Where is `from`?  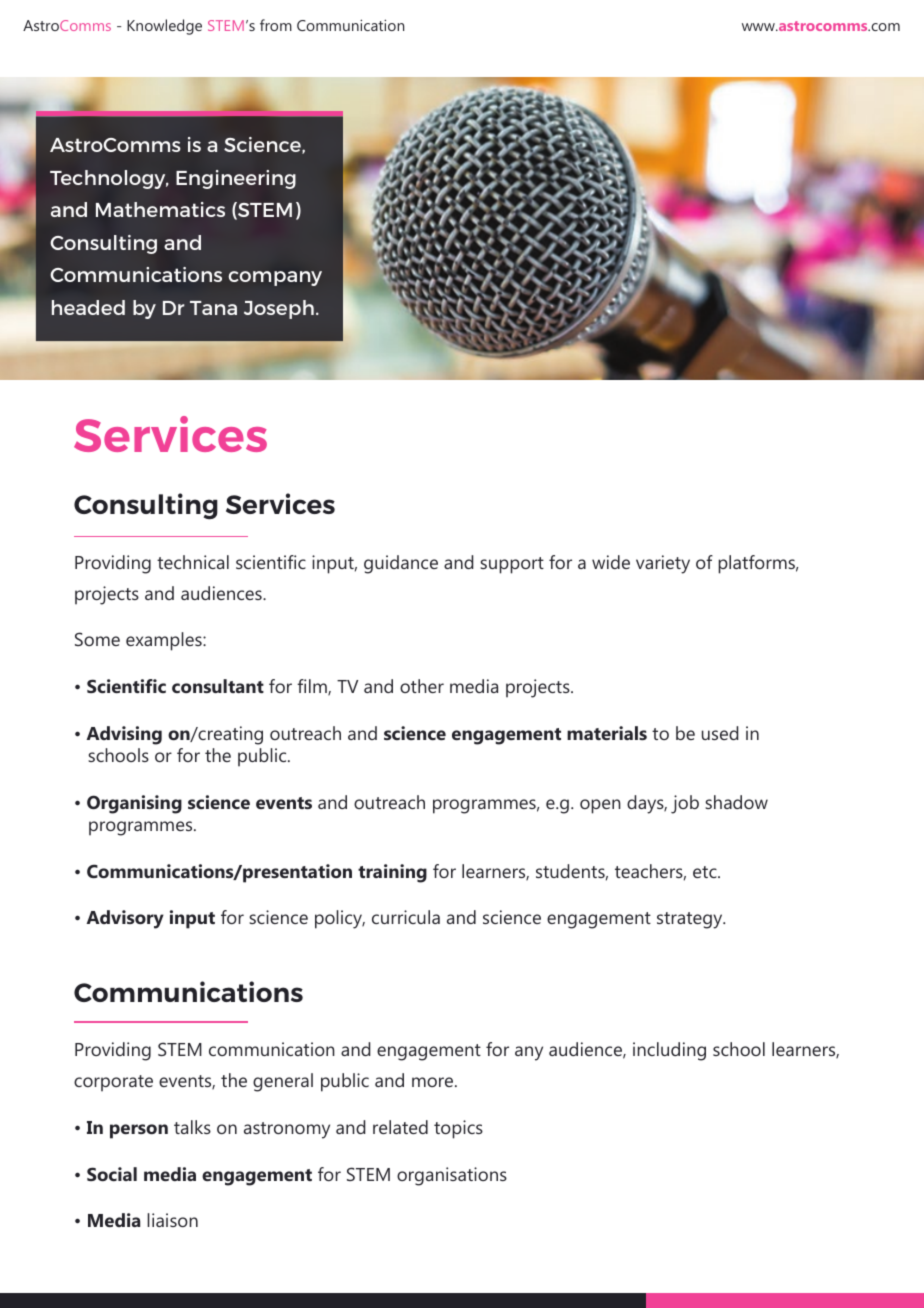
from is located at coordinates (276, 25).
